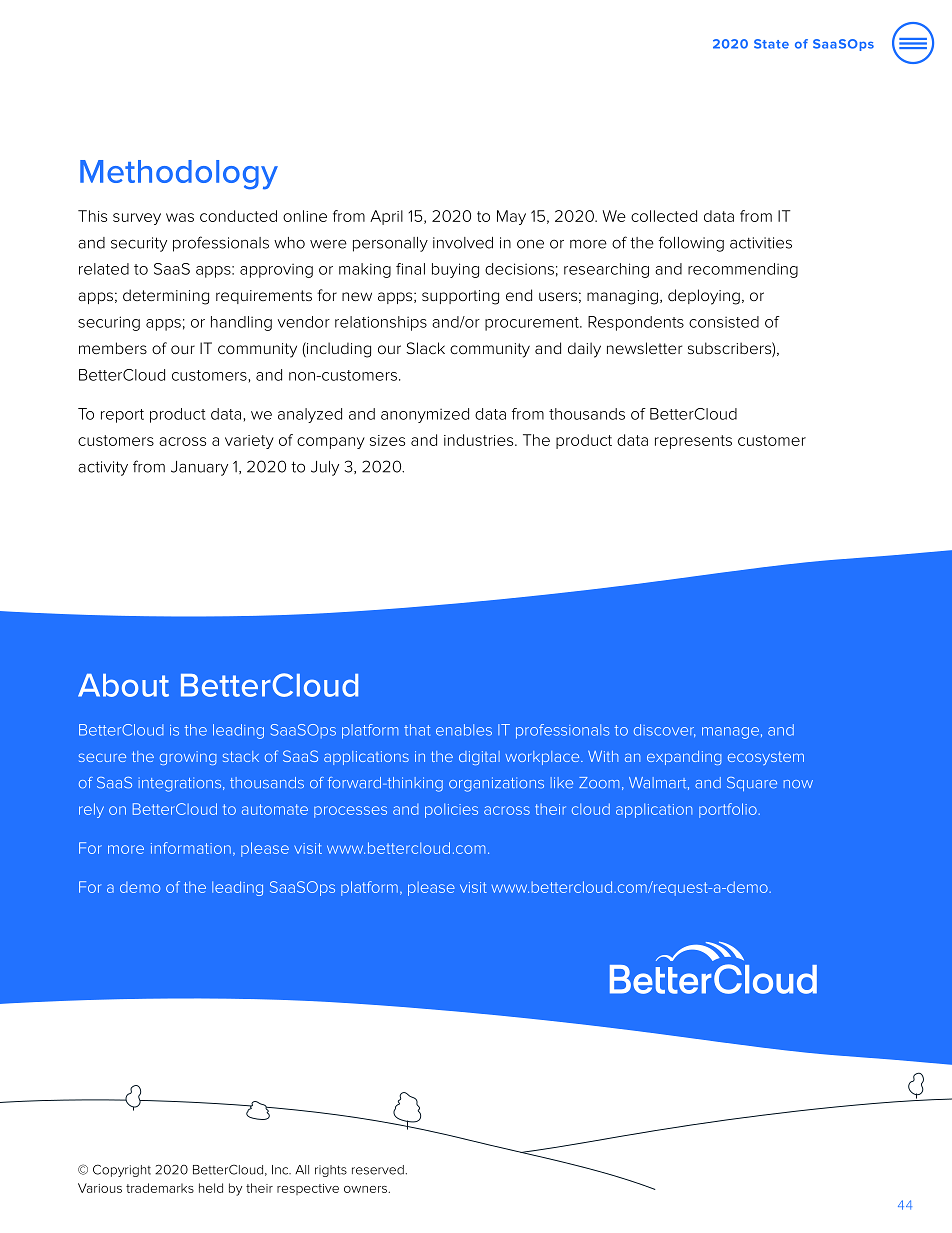  What do you see at coordinates (464, 730) in the screenshot?
I see `enables` at bounding box center [464, 730].
